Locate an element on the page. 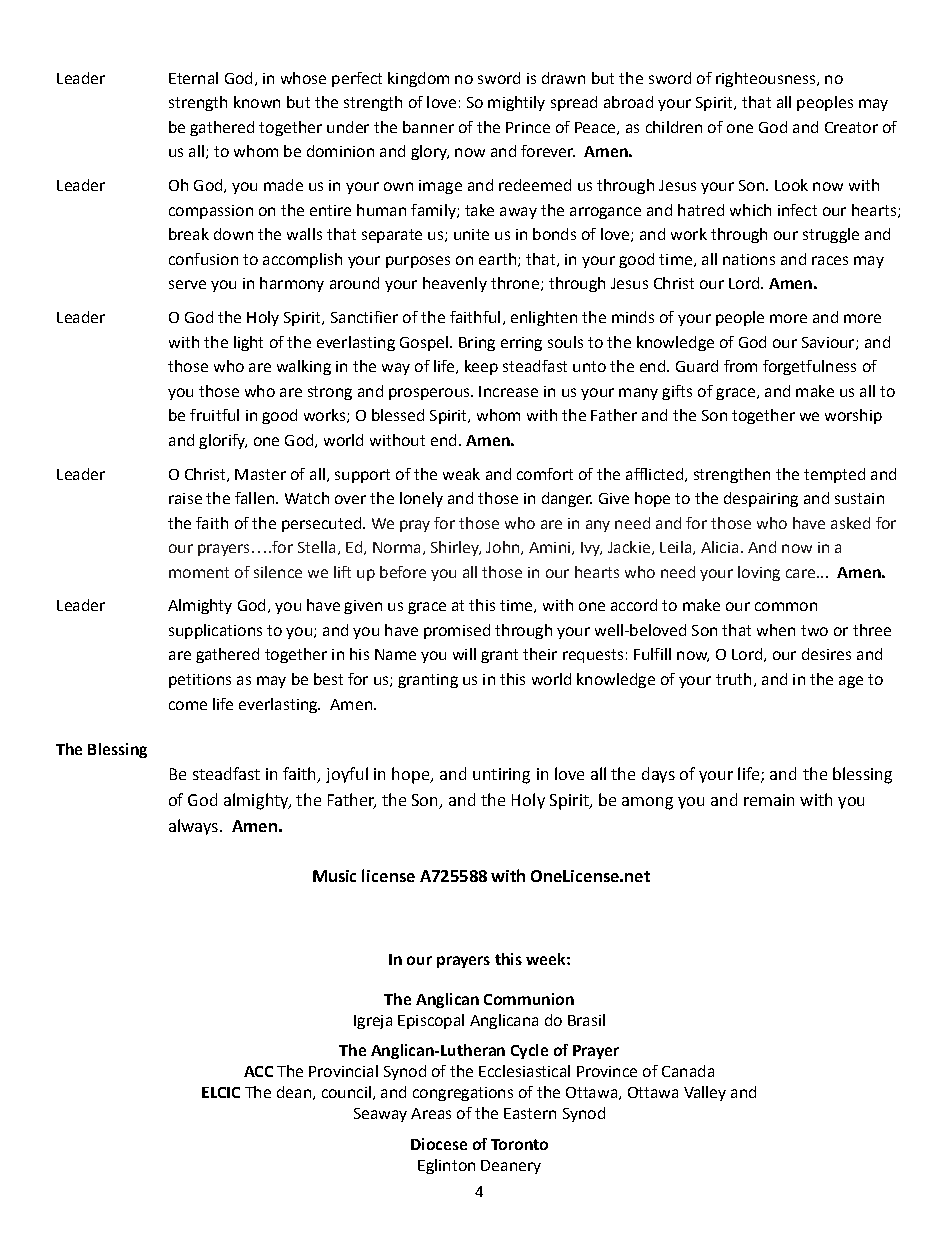 The width and height of the page is (952, 1233). Music is located at coordinates (334, 876).
